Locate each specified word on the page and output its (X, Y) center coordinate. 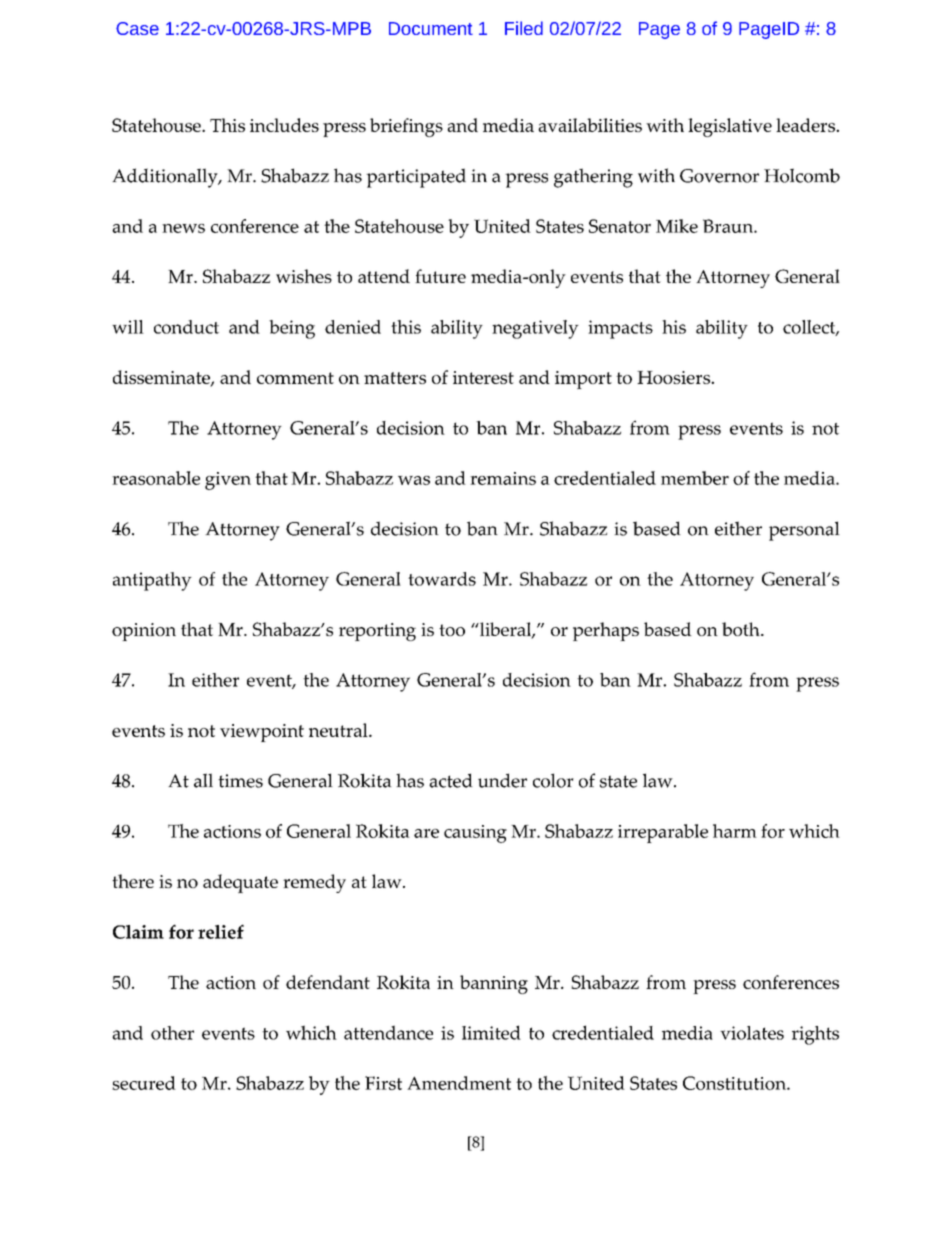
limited (491, 1032)
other (172, 1033)
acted (451, 780)
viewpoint (262, 733)
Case (137, 28)
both (742, 629)
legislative (730, 127)
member (695, 478)
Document (431, 28)
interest (483, 377)
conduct (186, 327)
